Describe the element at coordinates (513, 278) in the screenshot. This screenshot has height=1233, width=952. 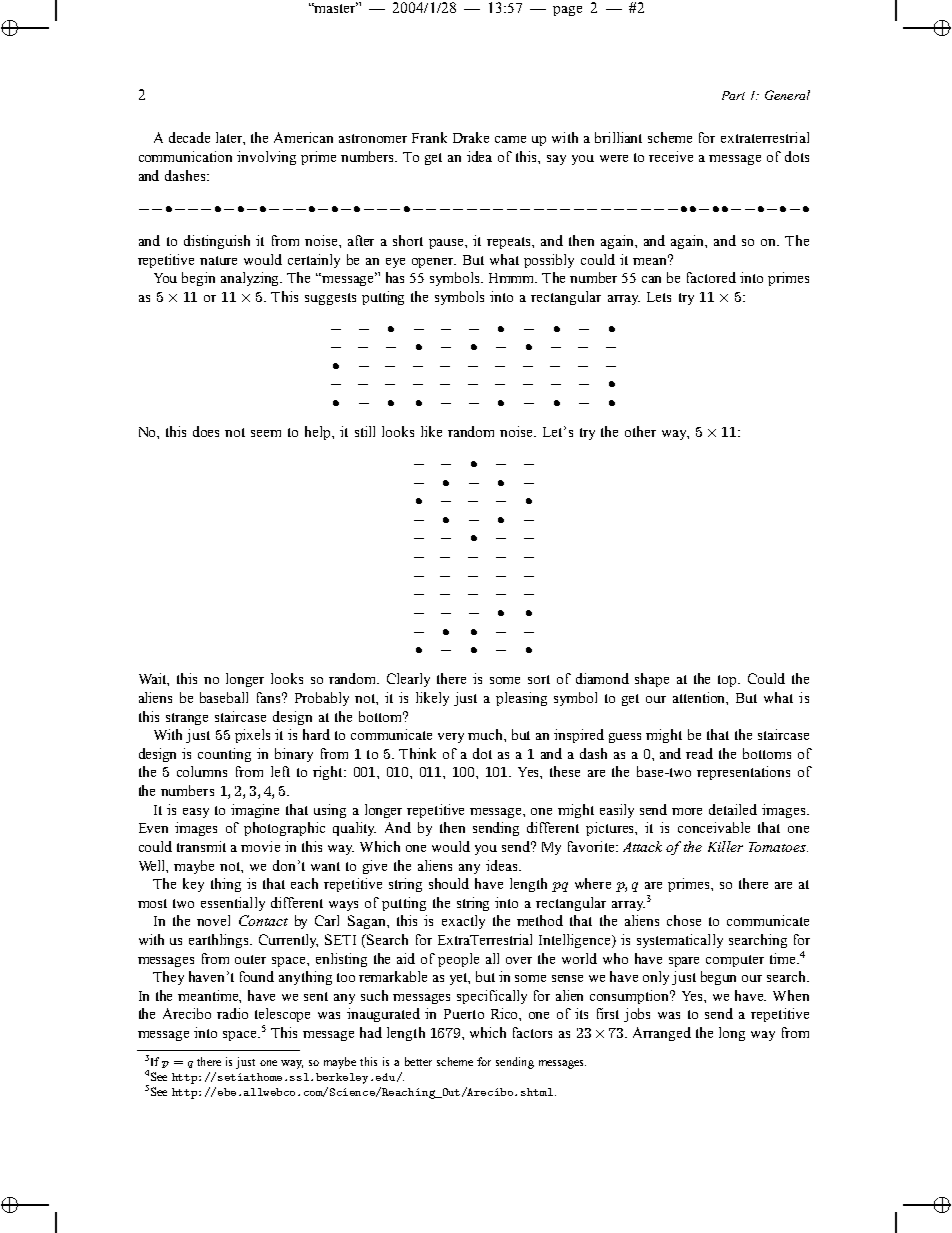
I see `Hmmm` at that location.
